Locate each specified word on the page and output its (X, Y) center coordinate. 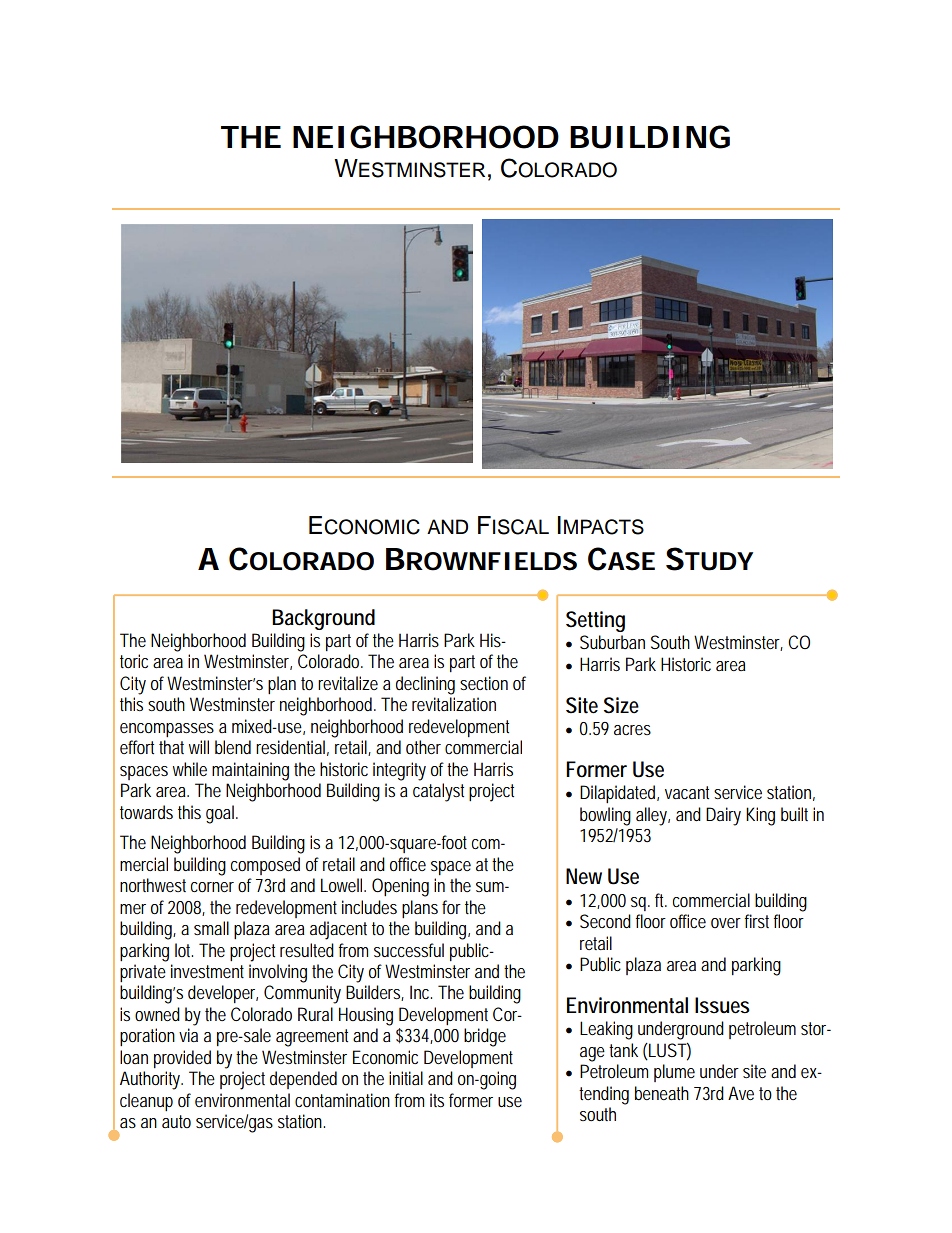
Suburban (612, 642)
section (484, 683)
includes (369, 907)
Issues (722, 1005)
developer (223, 994)
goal (221, 814)
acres (632, 730)
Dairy (723, 816)
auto (176, 1121)
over (726, 923)
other (423, 747)
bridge (485, 1037)
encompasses (167, 730)
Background (323, 619)
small (211, 928)
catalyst (438, 792)
